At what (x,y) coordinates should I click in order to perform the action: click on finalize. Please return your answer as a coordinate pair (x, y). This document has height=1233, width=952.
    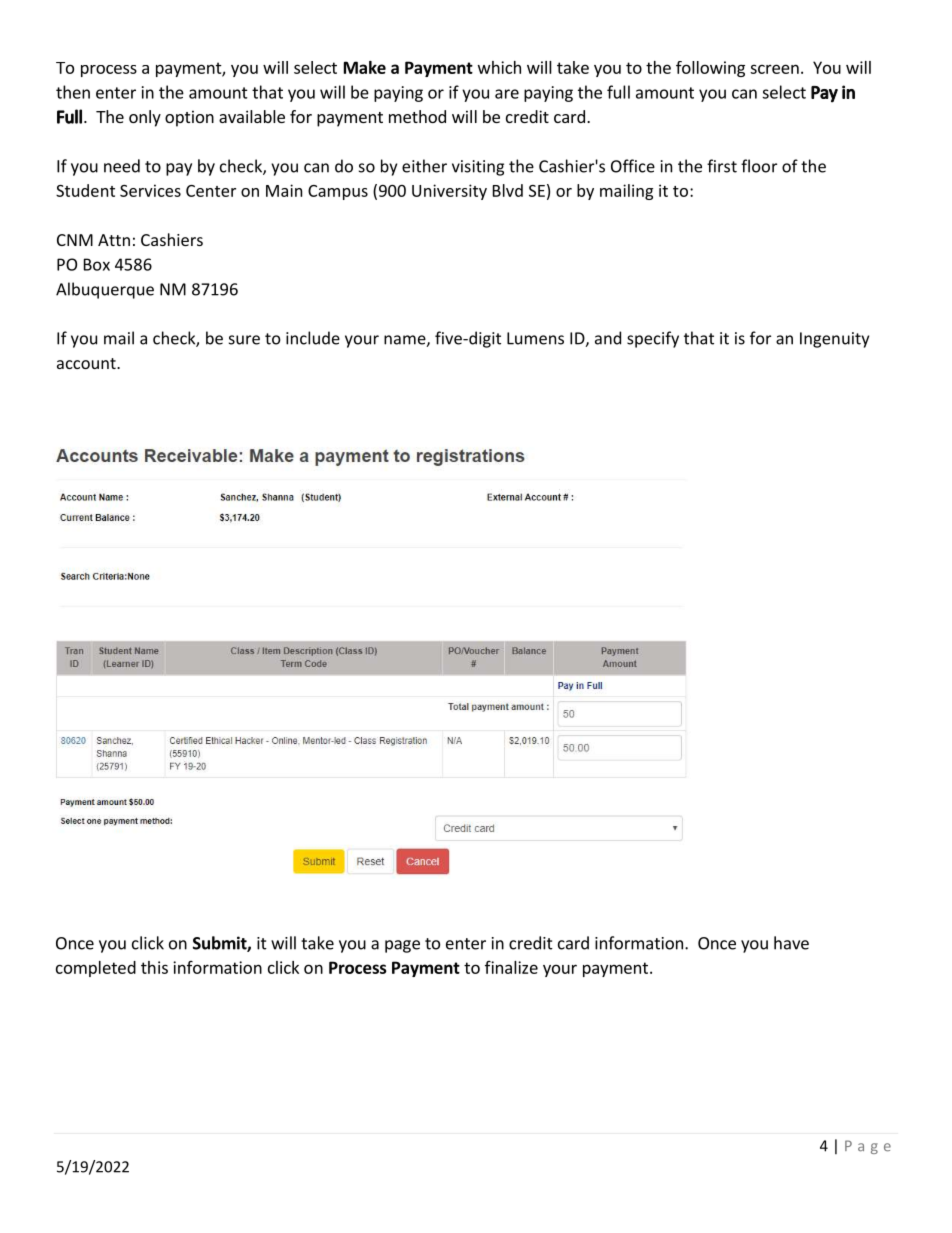
    Looking at the image, I should click on (511, 967).
